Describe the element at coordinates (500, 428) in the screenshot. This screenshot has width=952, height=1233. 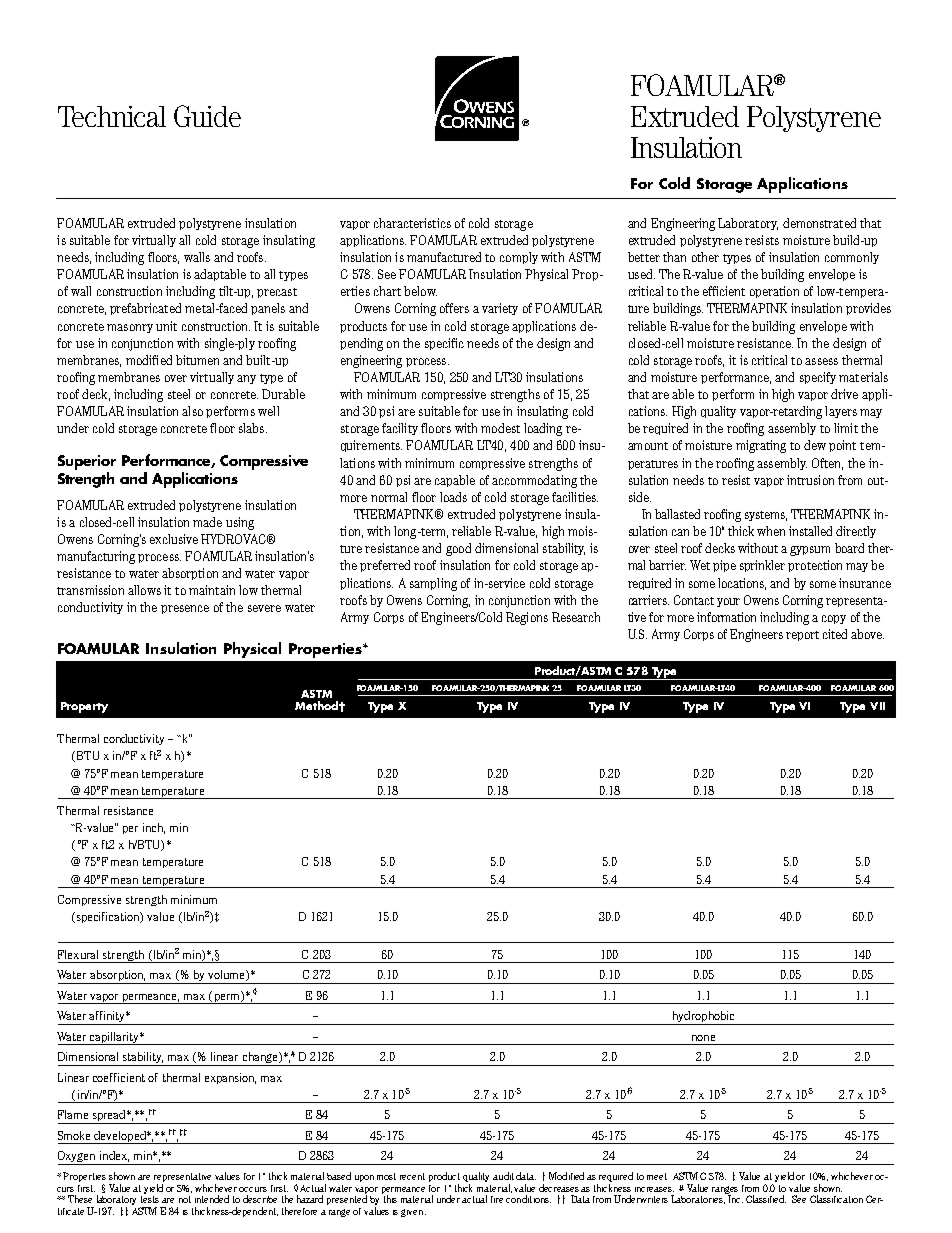
I see `modest` at that location.
